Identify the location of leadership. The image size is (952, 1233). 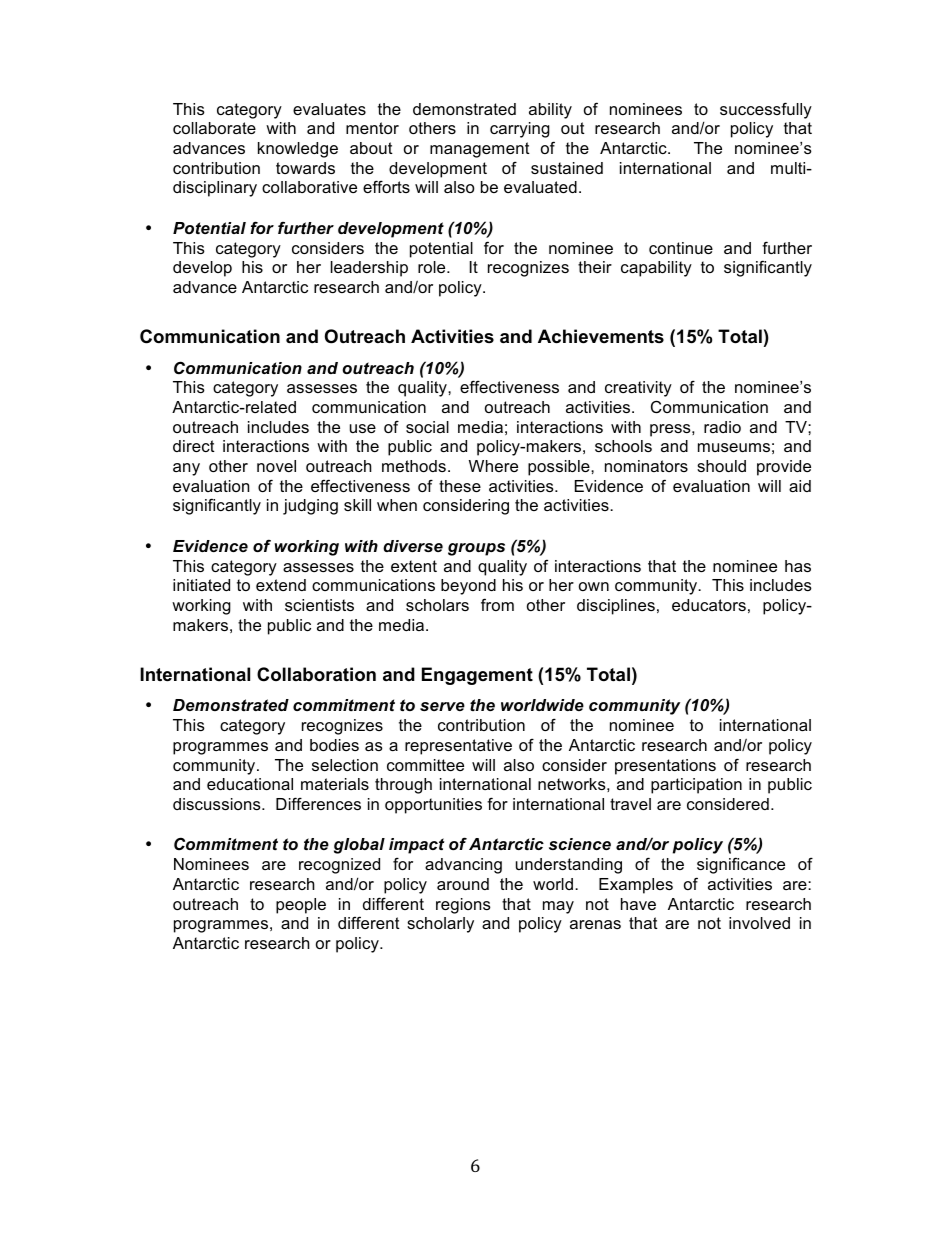
(369, 269).
